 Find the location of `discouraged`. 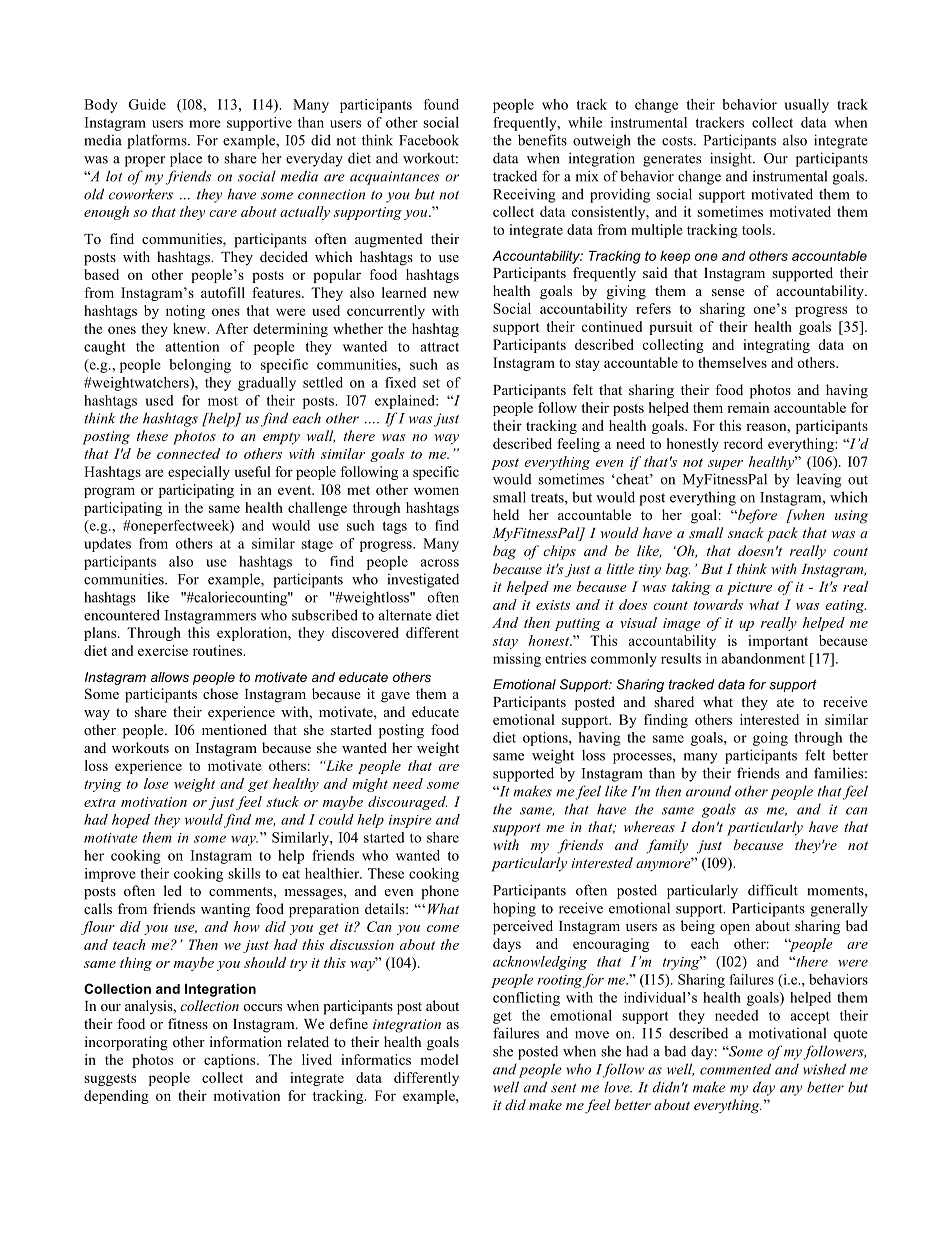

discouraged is located at coordinates (407, 803).
